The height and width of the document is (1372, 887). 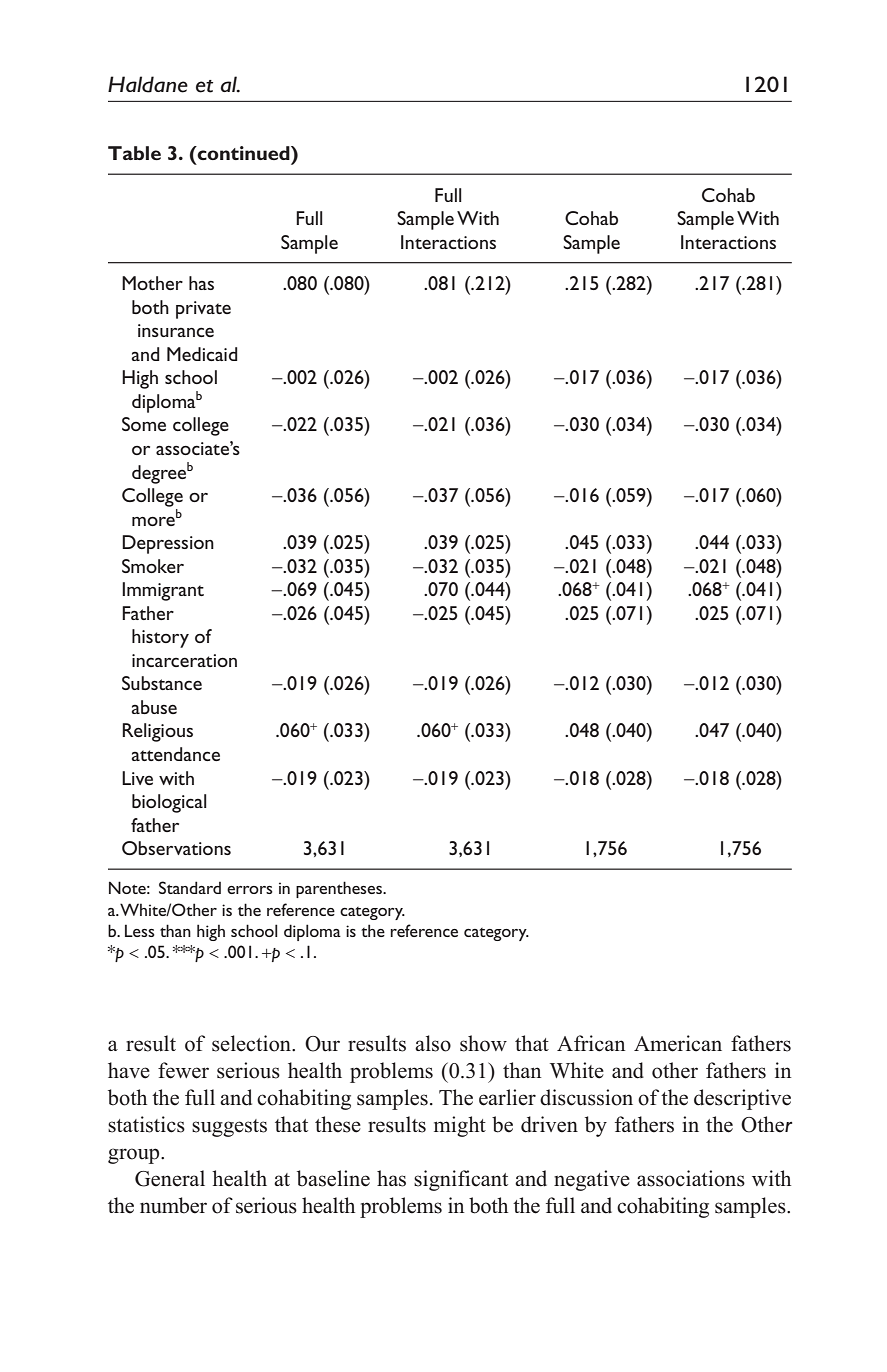 I want to click on continued, so click(x=243, y=153).
